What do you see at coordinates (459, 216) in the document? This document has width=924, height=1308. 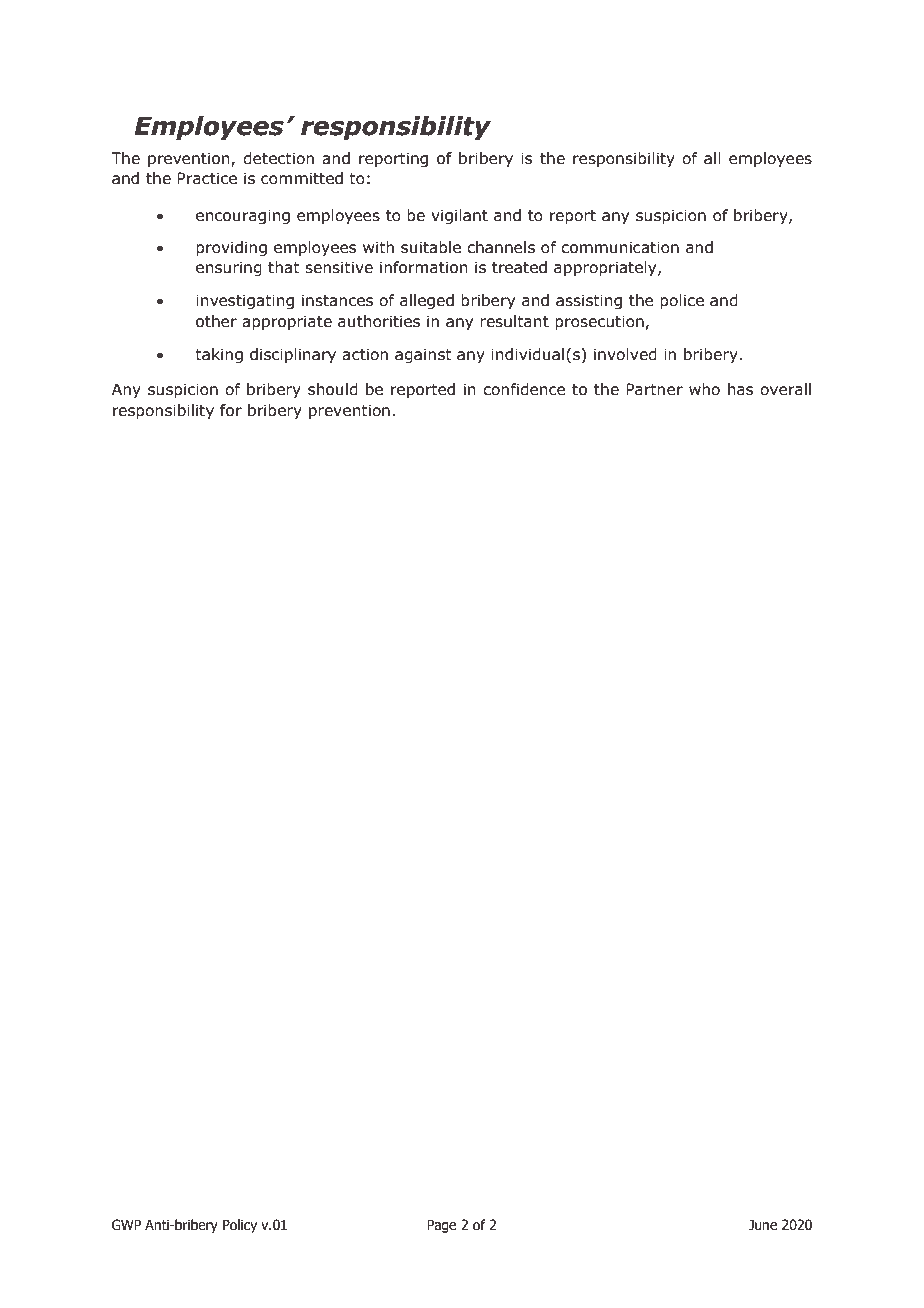 I see `vigilant` at bounding box center [459, 216].
